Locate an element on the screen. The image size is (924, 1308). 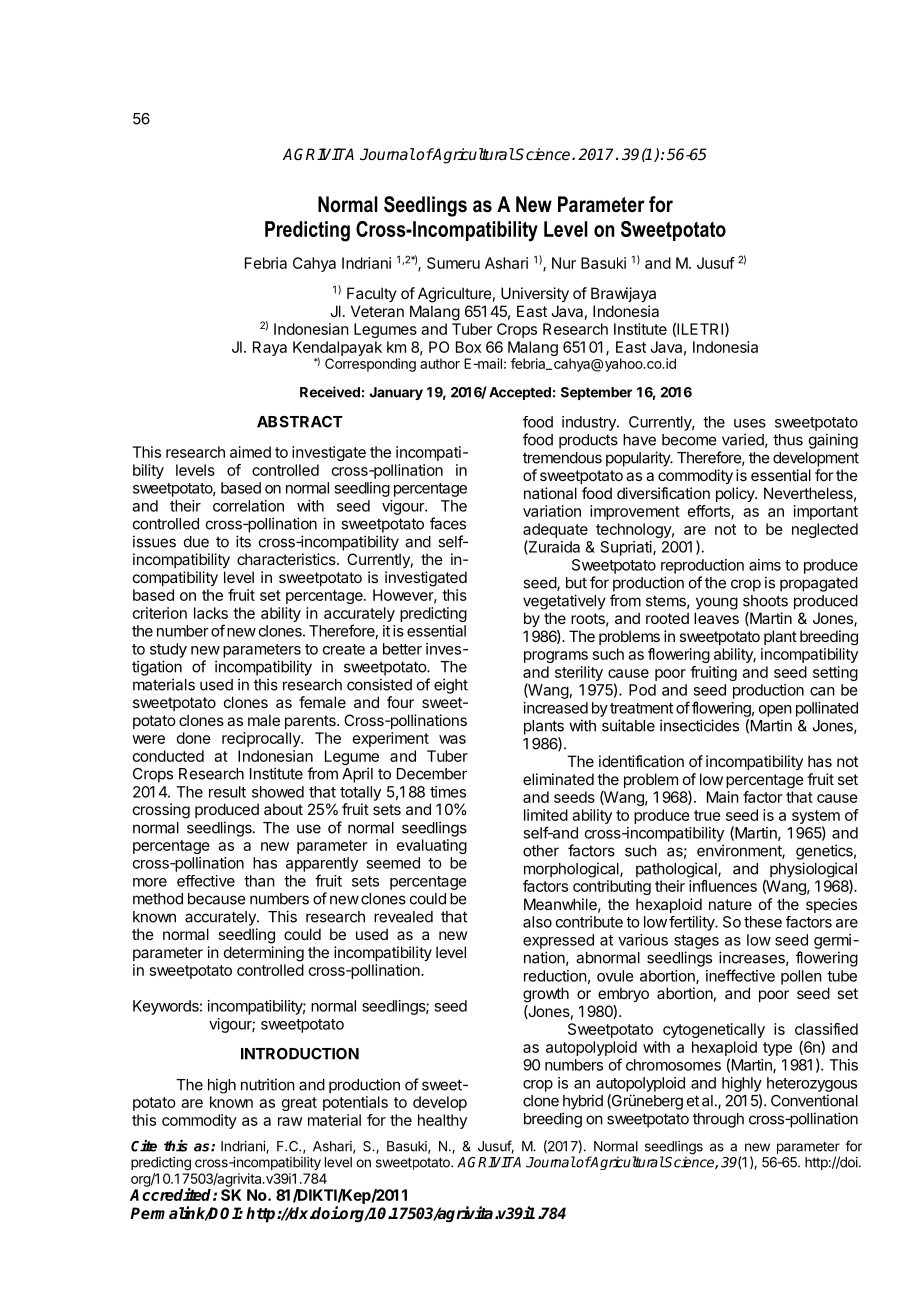
faces is located at coordinates (448, 523).
